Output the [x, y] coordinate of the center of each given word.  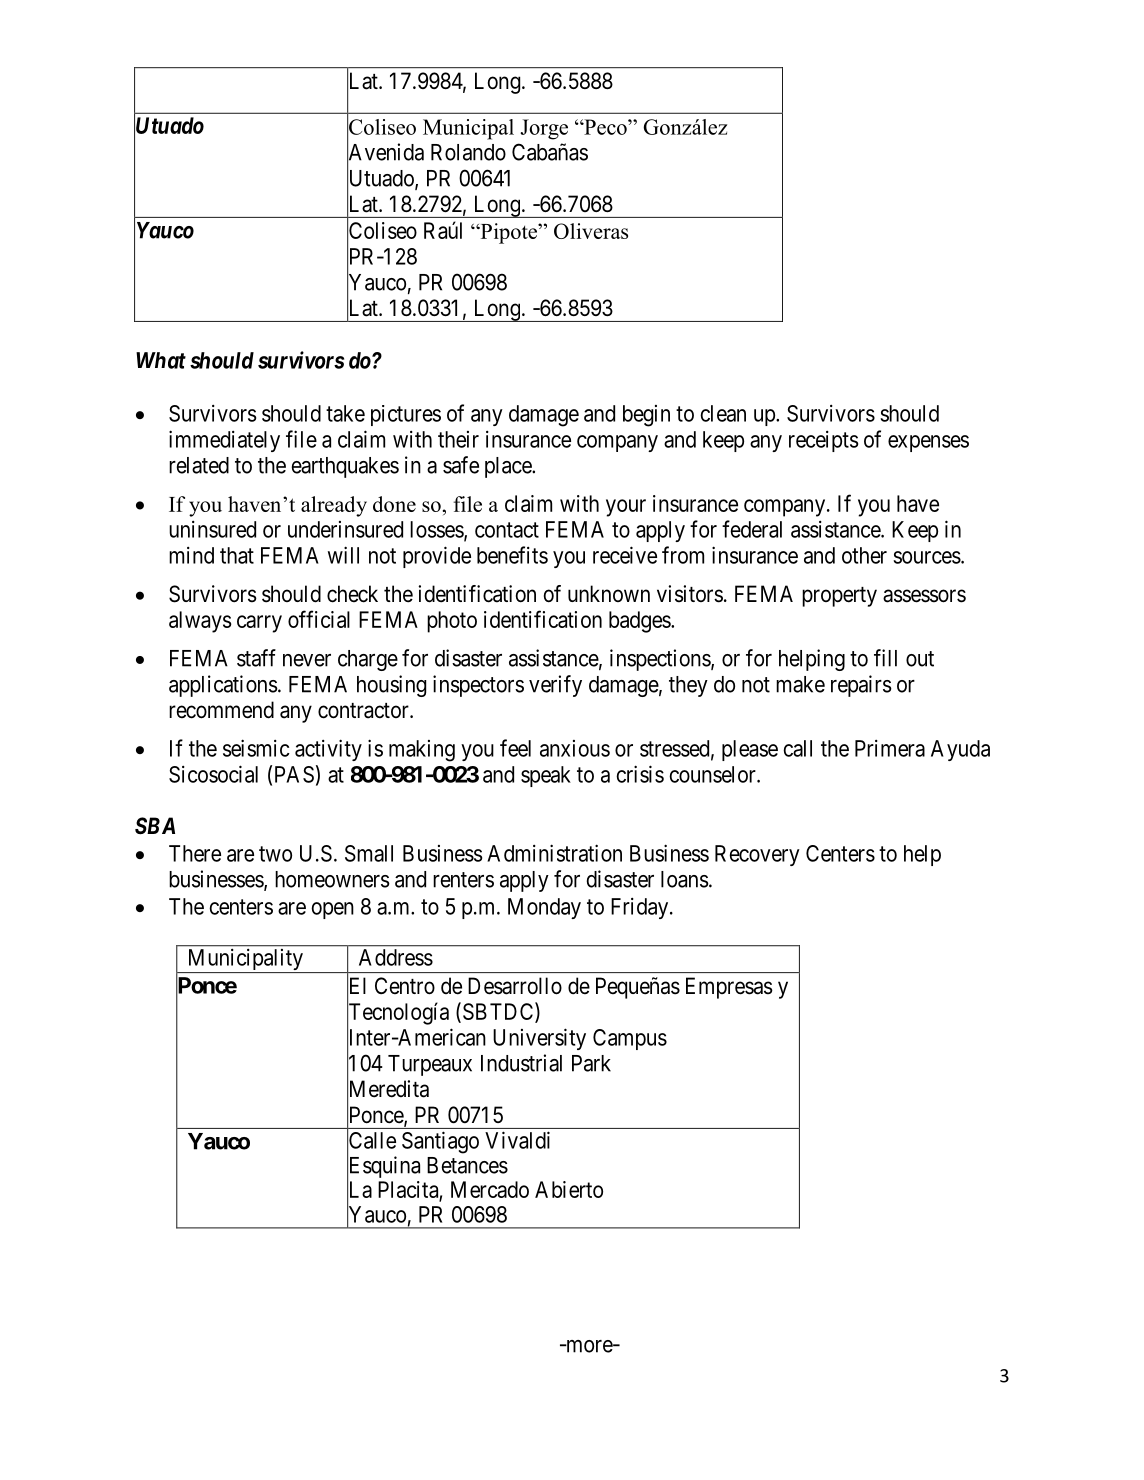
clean [723, 413]
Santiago [440, 1142]
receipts [823, 441]
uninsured [212, 529]
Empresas [729, 988]
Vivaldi [517, 1140]
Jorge [544, 129]
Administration [554, 853]
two [275, 854]
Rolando [468, 152]
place [509, 467]
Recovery [757, 855]
